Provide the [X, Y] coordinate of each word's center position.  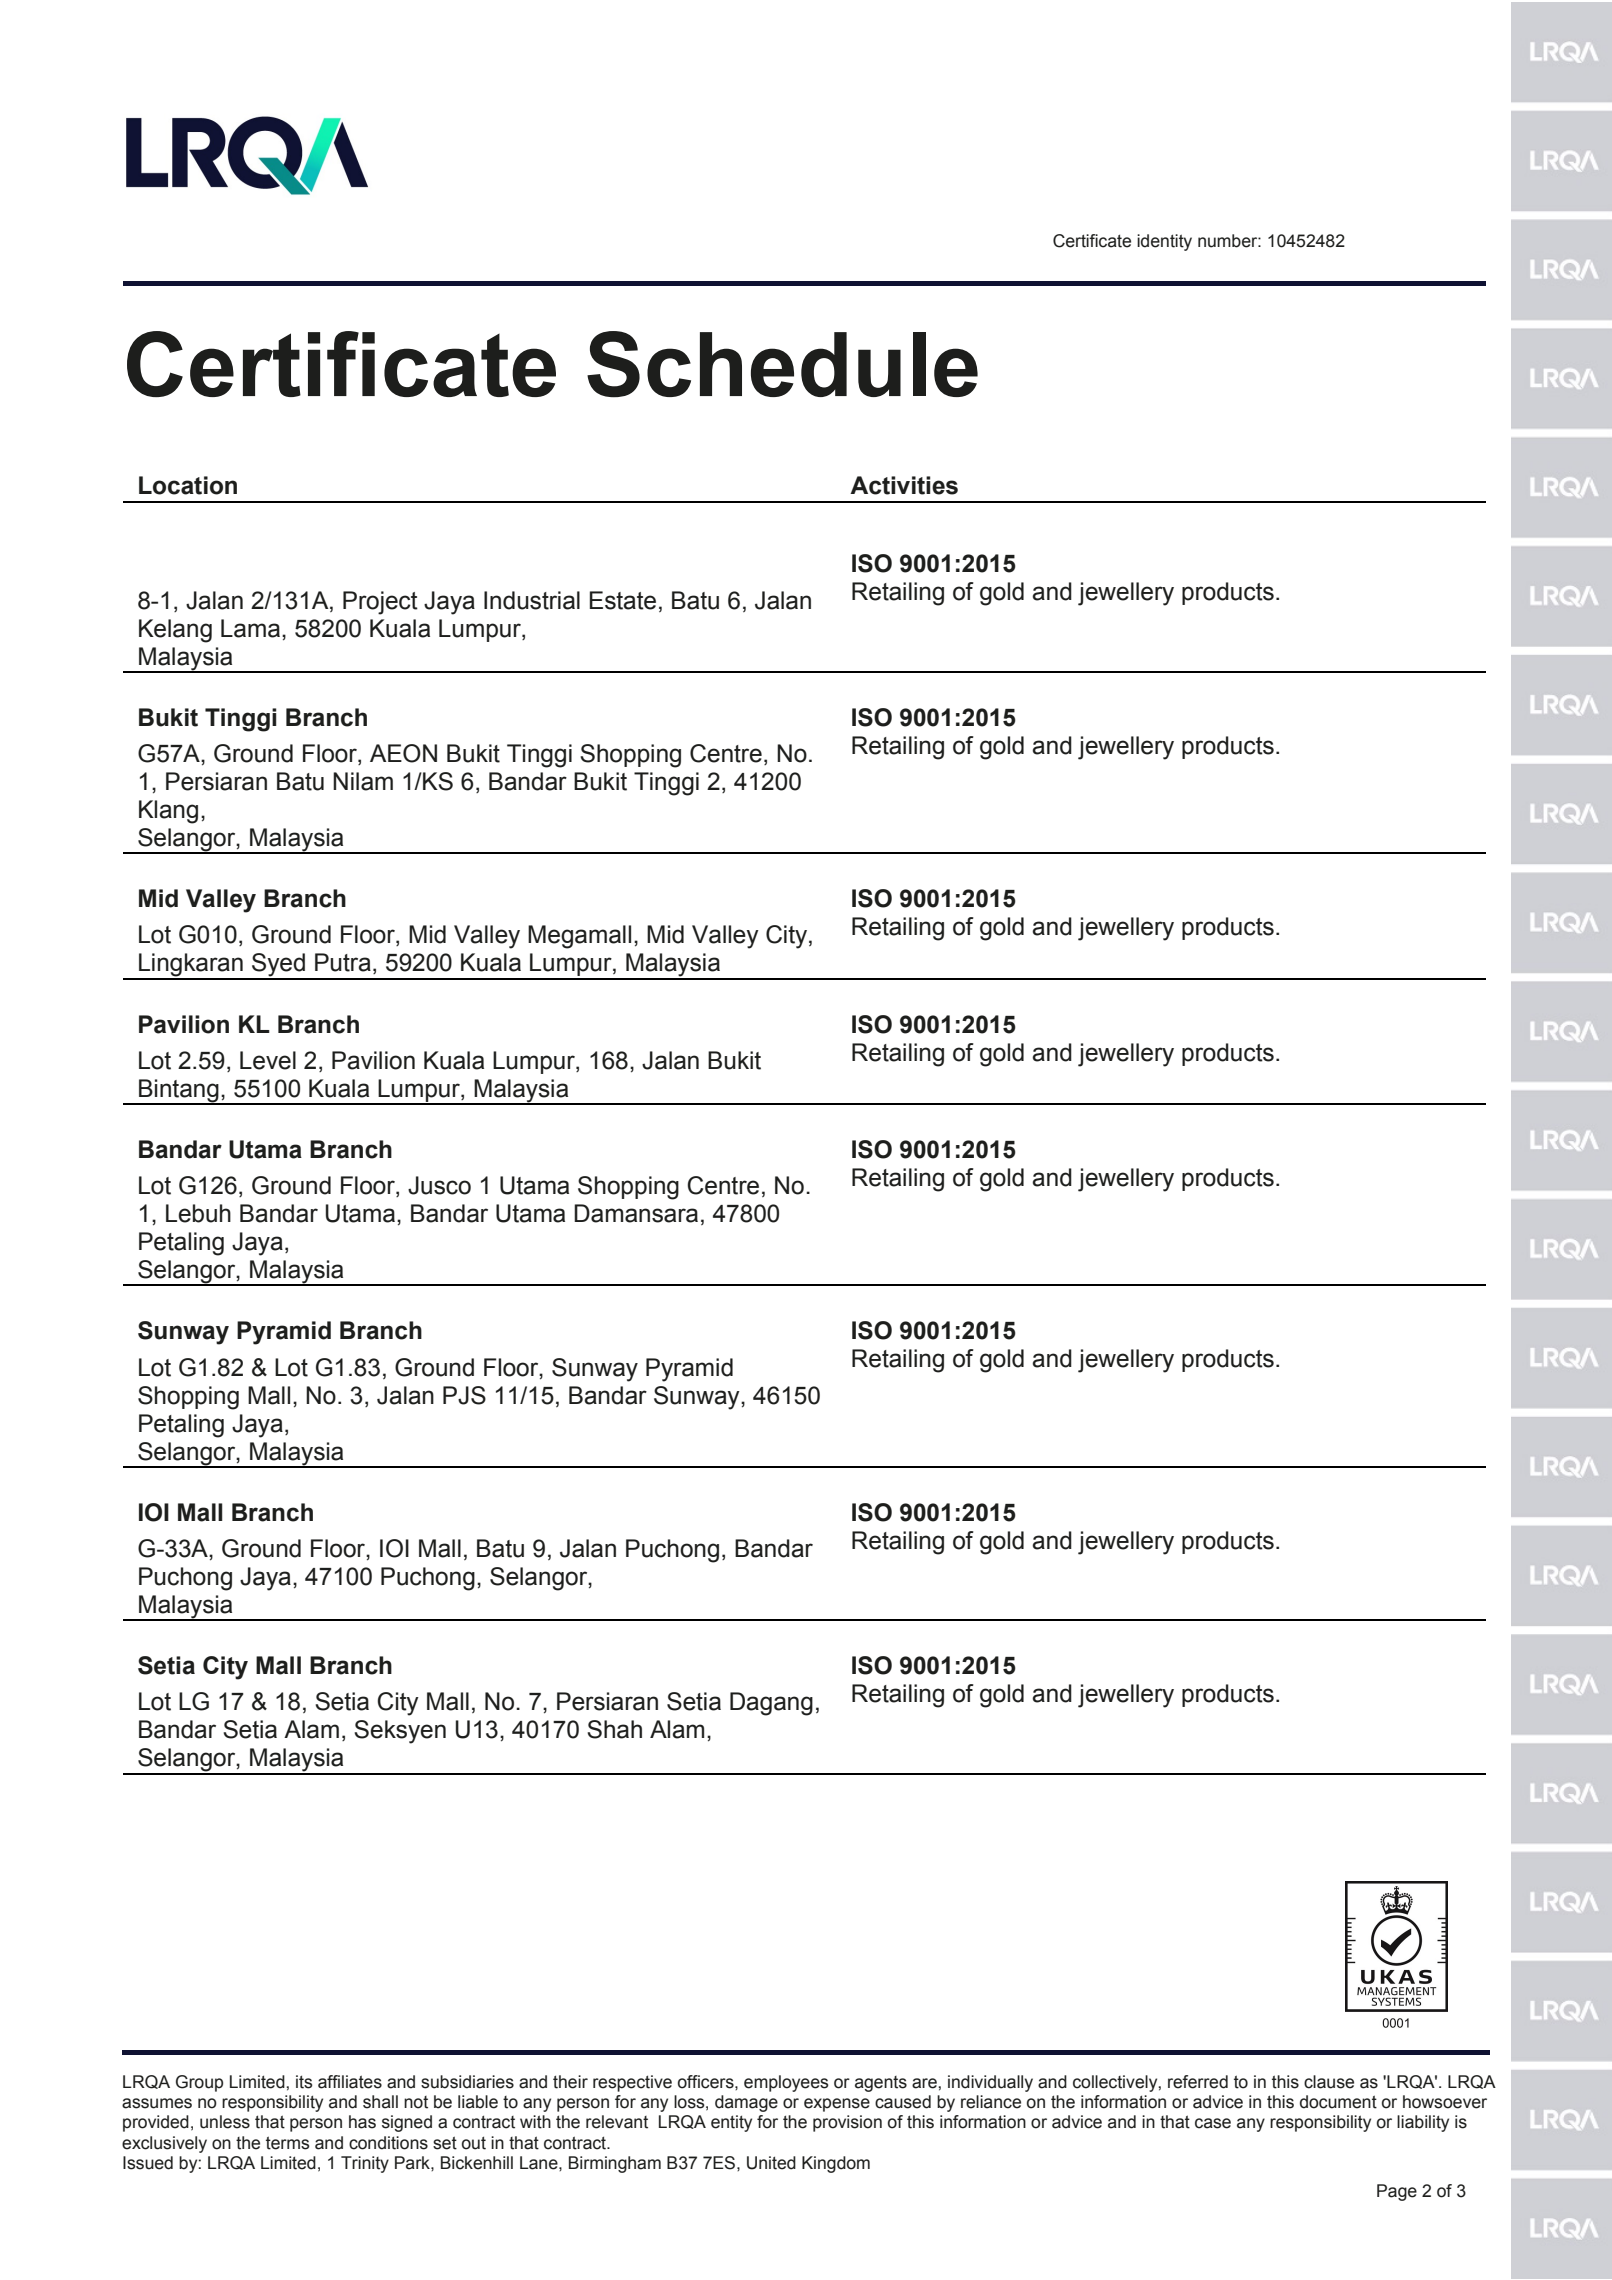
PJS [464, 1395]
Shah [614, 1729]
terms [288, 2143]
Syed [278, 966]
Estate [623, 600]
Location [188, 485]
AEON [403, 753]
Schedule [782, 364]
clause [1329, 2082]
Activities [904, 485]
